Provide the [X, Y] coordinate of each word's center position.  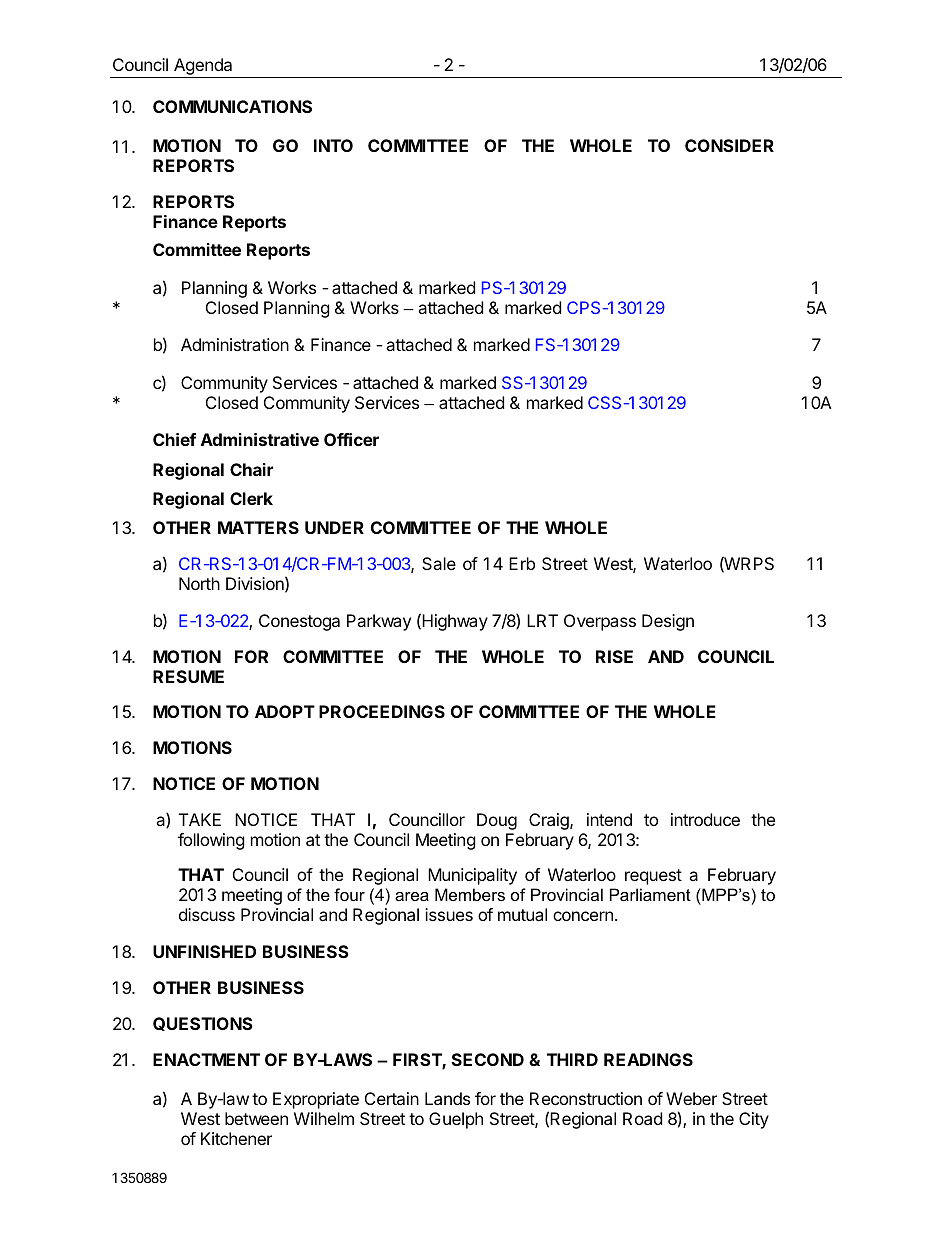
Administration [235, 344]
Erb [522, 563]
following [211, 841]
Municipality [472, 876]
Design [668, 622]
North [199, 583]
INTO [333, 145]
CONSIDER [729, 145]
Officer [351, 439]
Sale [439, 563]
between [256, 1118]
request [653, 877]
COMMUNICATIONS [232, 106]
